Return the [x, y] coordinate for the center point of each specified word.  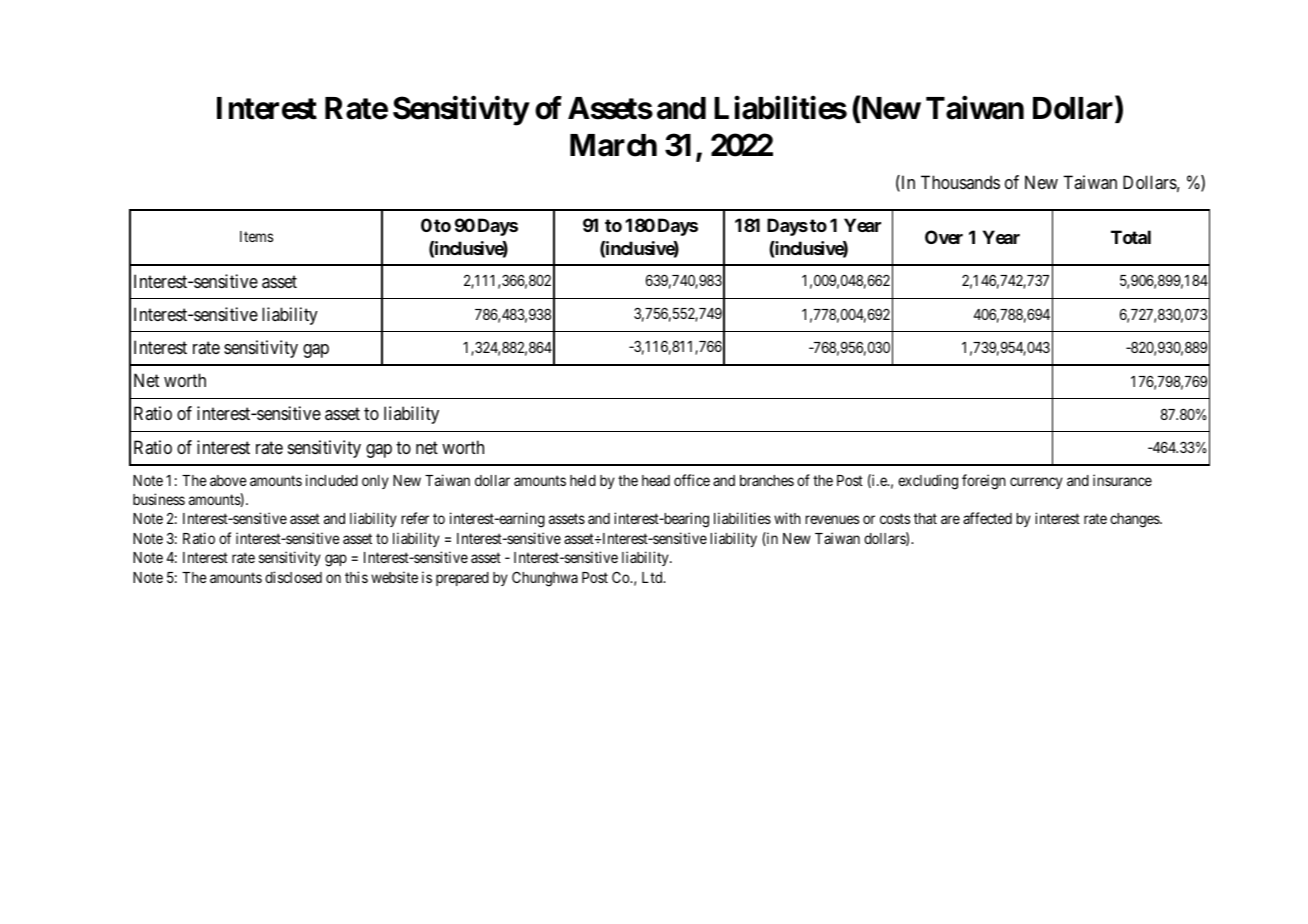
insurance [1122, 480]
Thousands [960, 182]
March [613, 145]
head [656, 480]
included [332, 480]
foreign [984, 482]
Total [1131, 237]
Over [944, 237]
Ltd [653, 577]
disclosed [293, 577]
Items [256, 236]
